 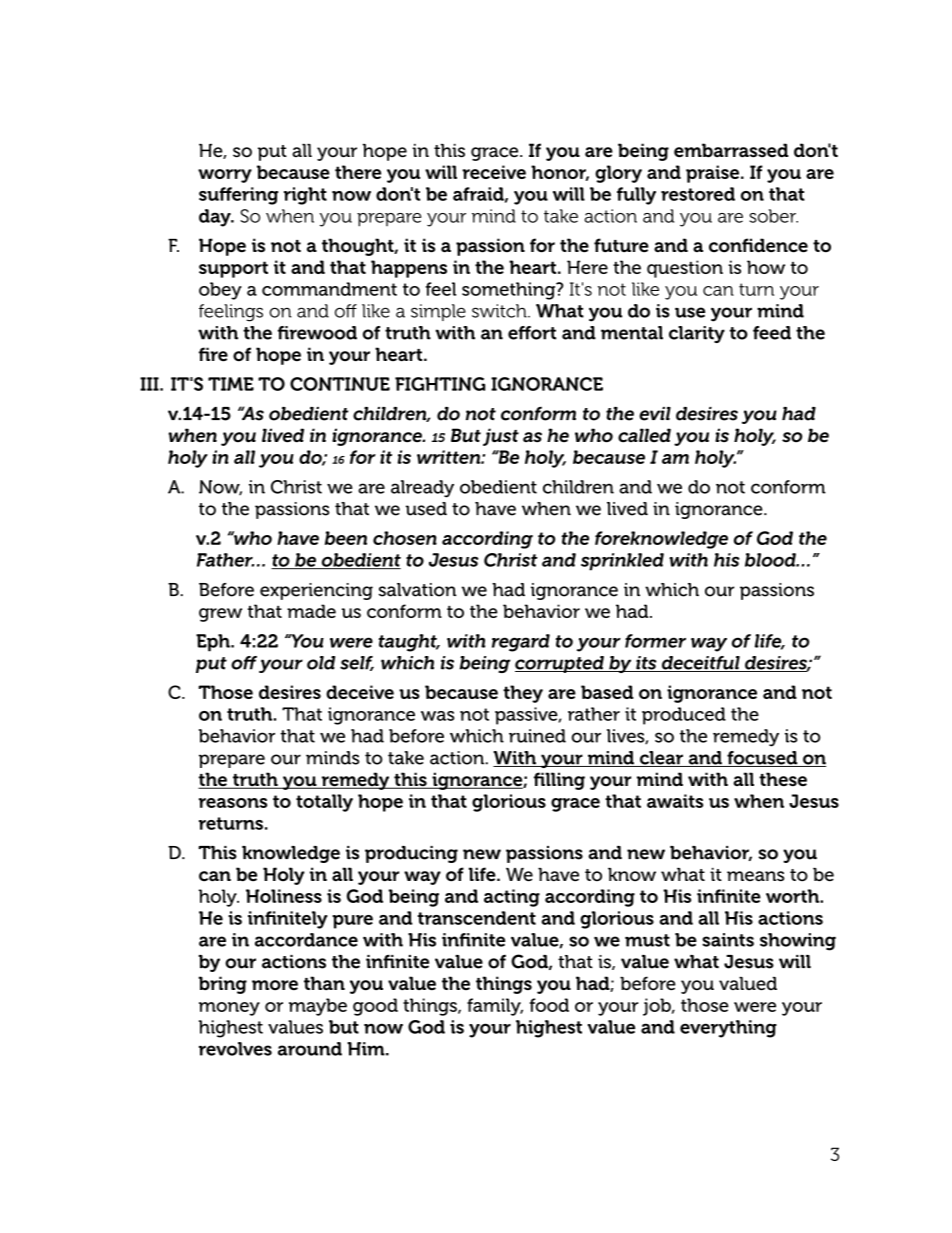 I want to click on receive, so click(x=494, y=172).
